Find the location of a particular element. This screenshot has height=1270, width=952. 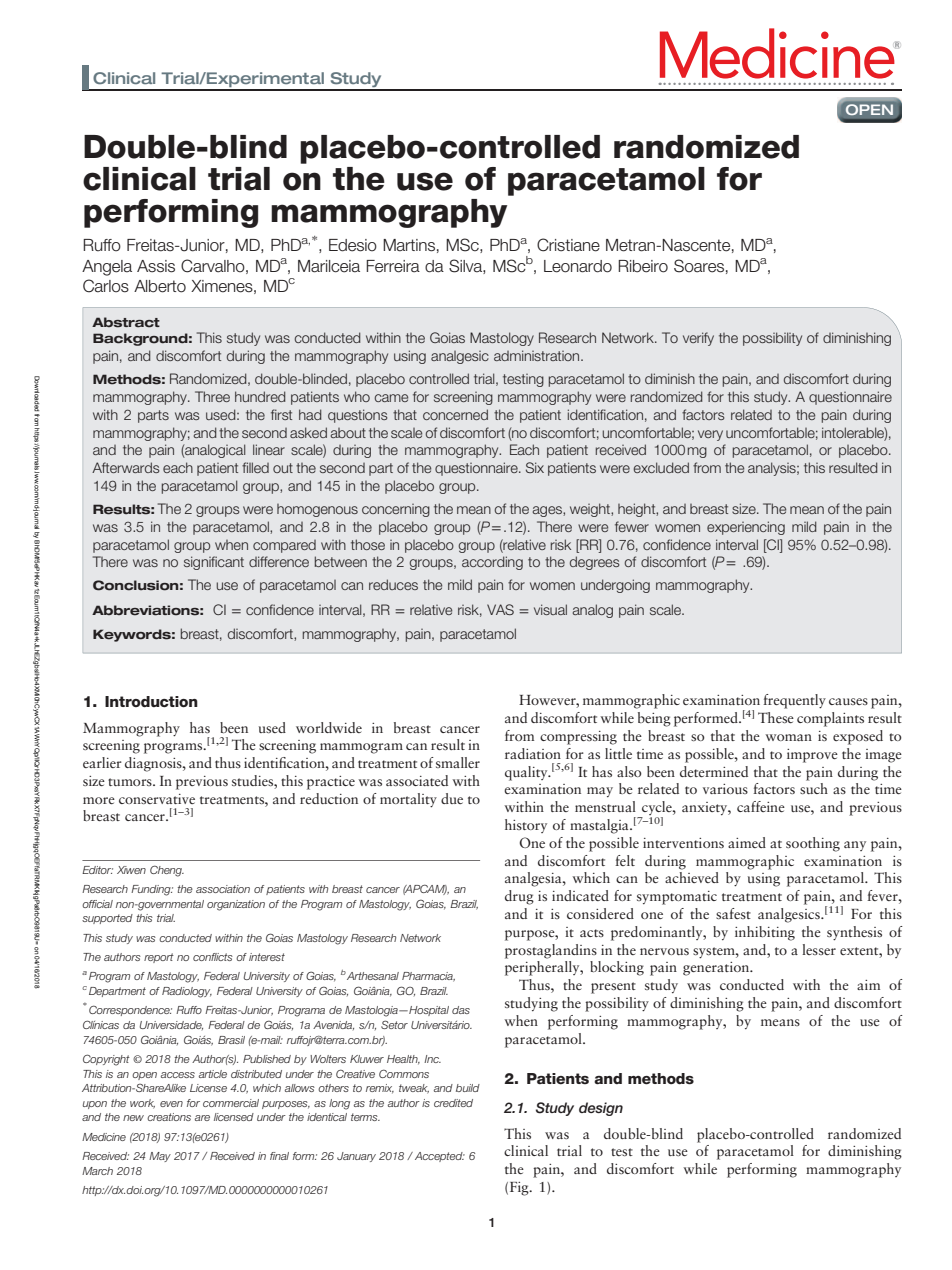

experiencing is located at coordinates (746, 528).
